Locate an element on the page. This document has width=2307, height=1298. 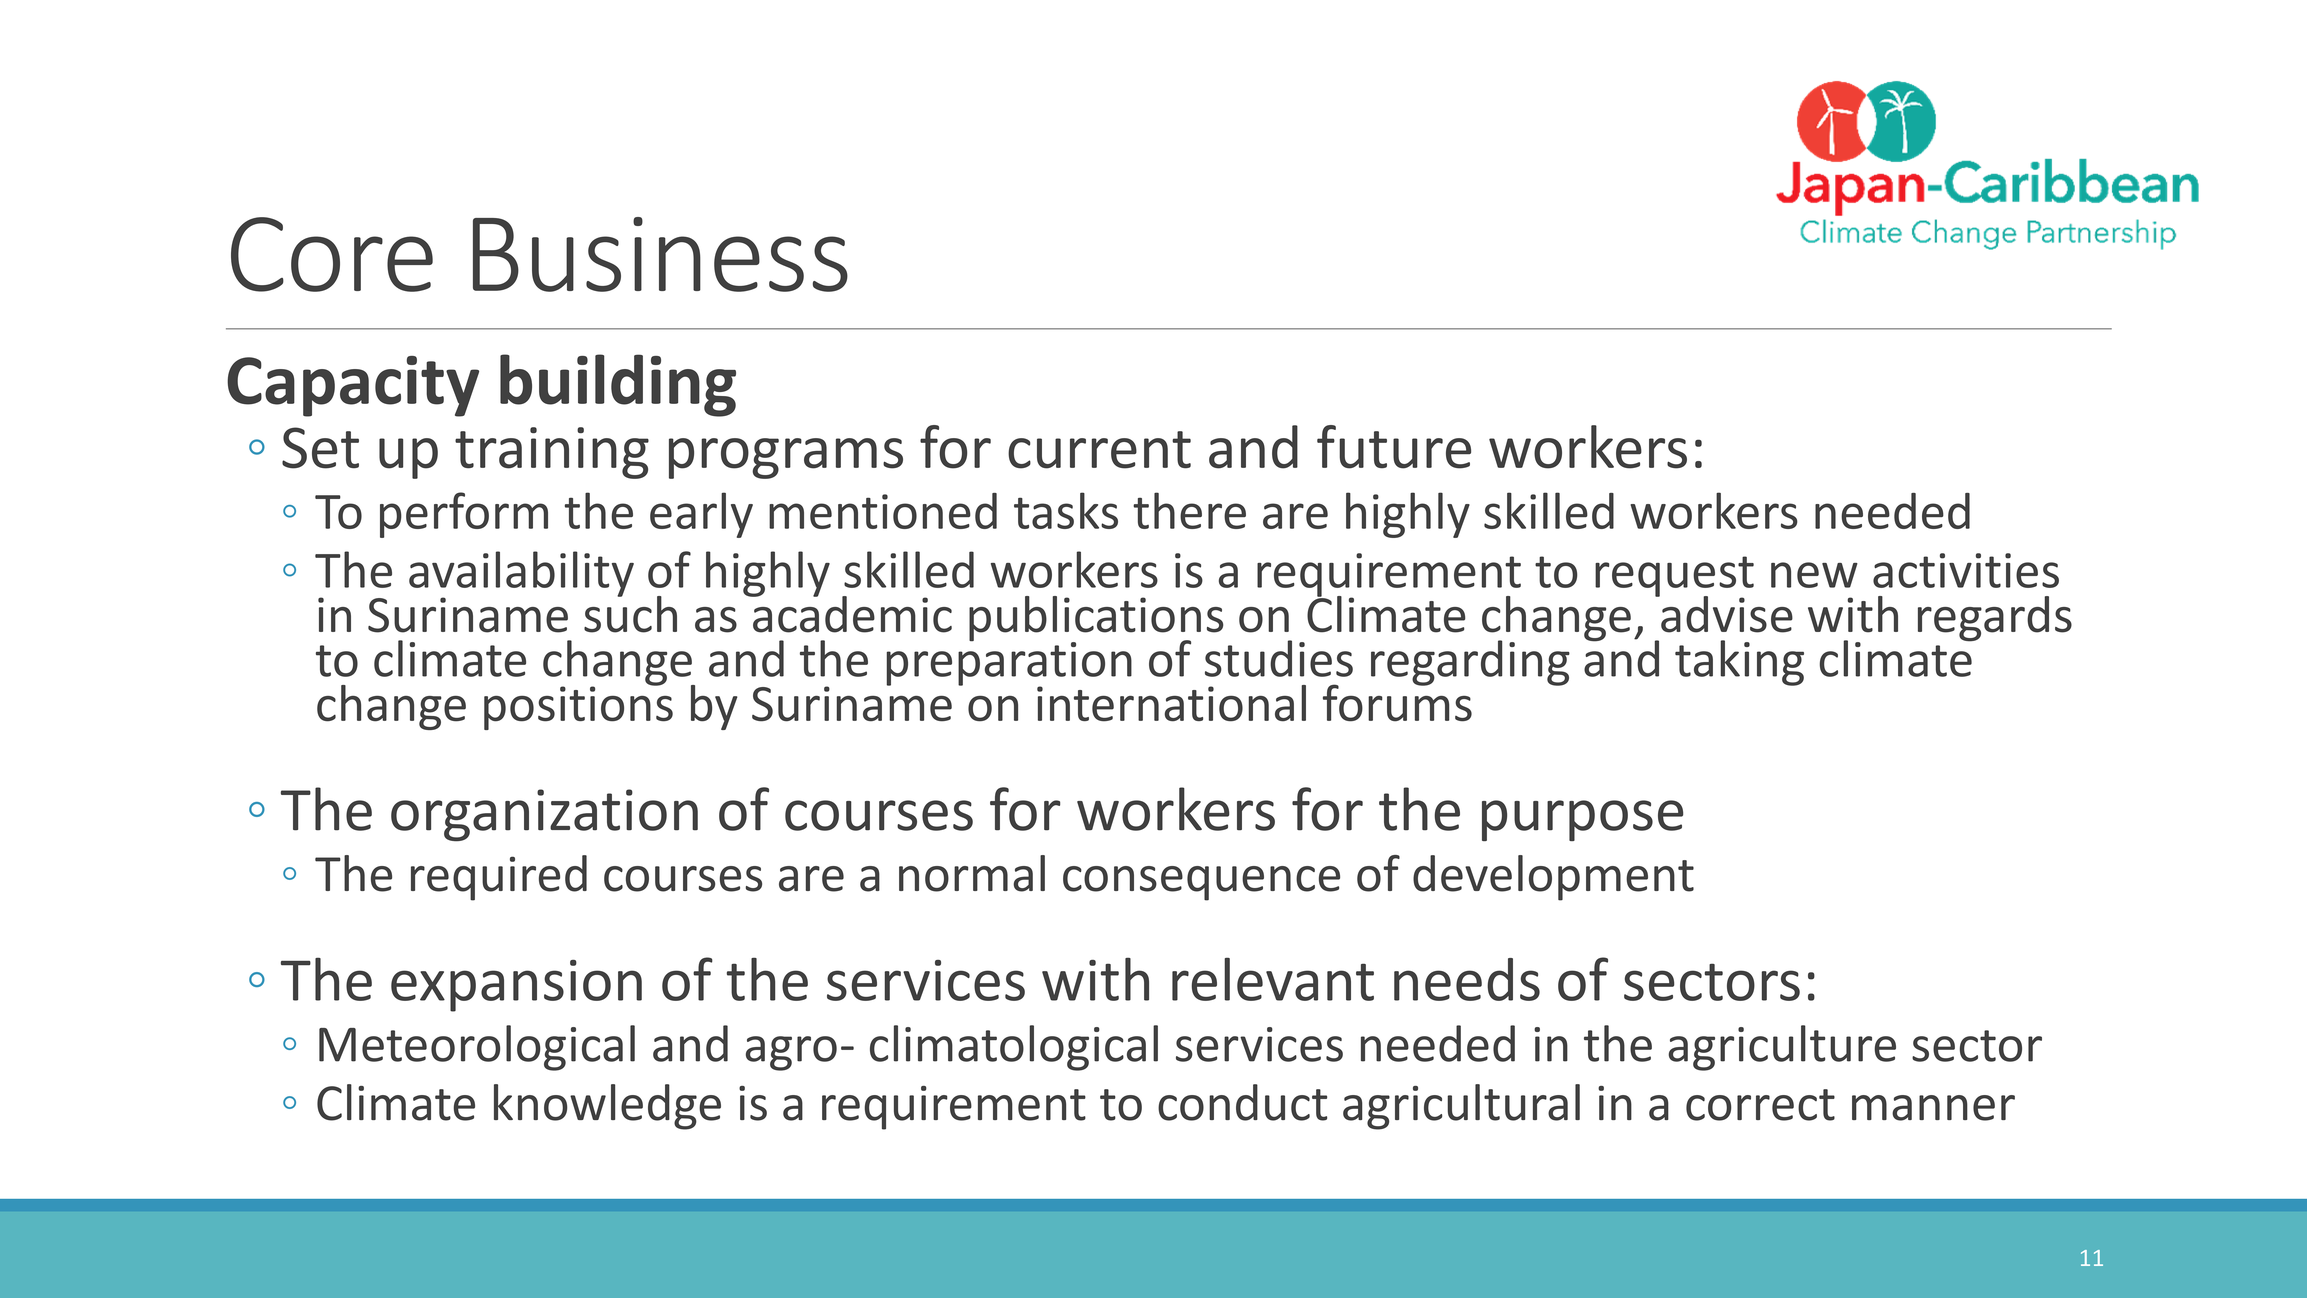
future is located at coordinates (1394, 447).
